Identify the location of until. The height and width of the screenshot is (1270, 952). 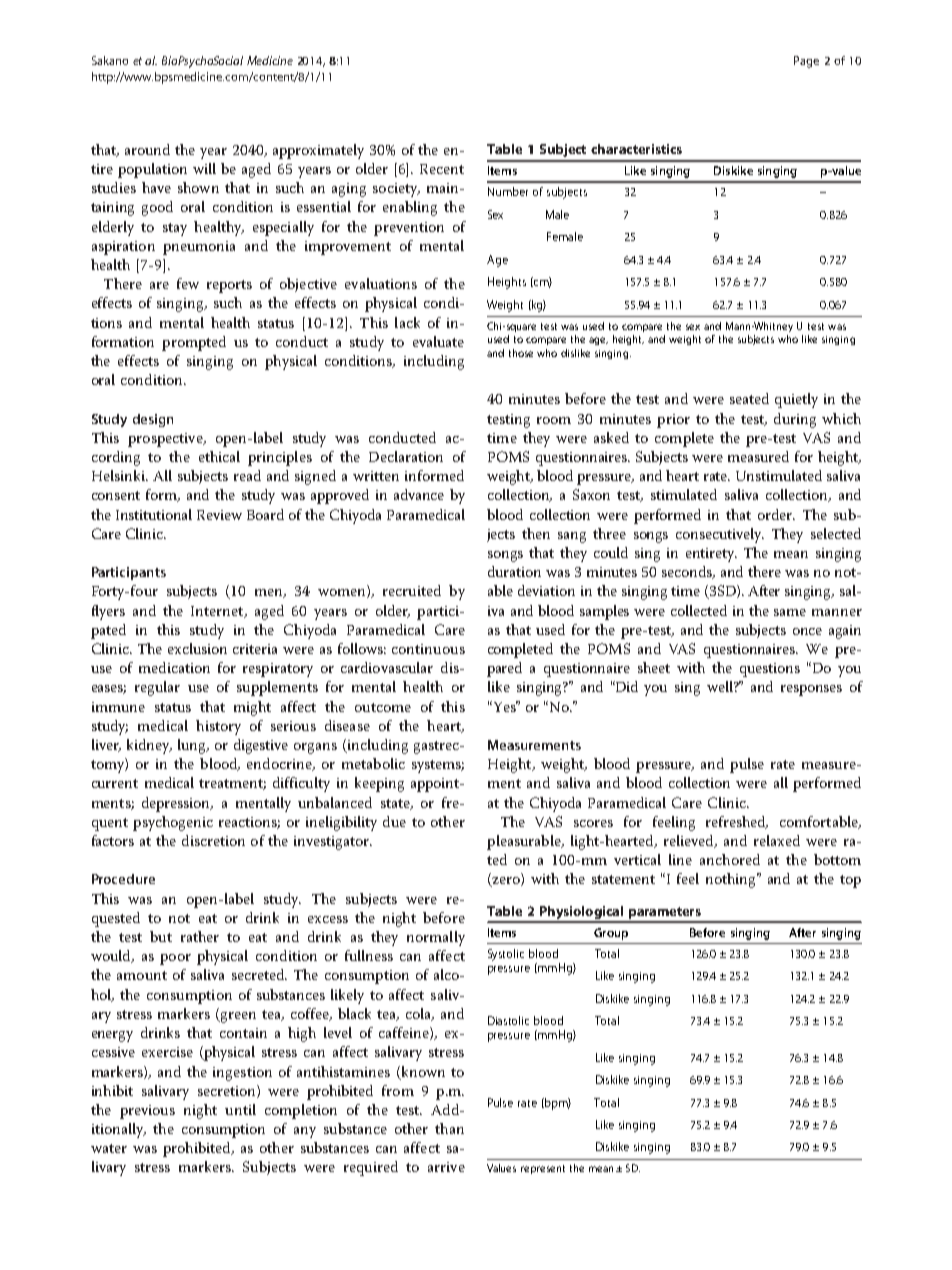
(240, 1109).
